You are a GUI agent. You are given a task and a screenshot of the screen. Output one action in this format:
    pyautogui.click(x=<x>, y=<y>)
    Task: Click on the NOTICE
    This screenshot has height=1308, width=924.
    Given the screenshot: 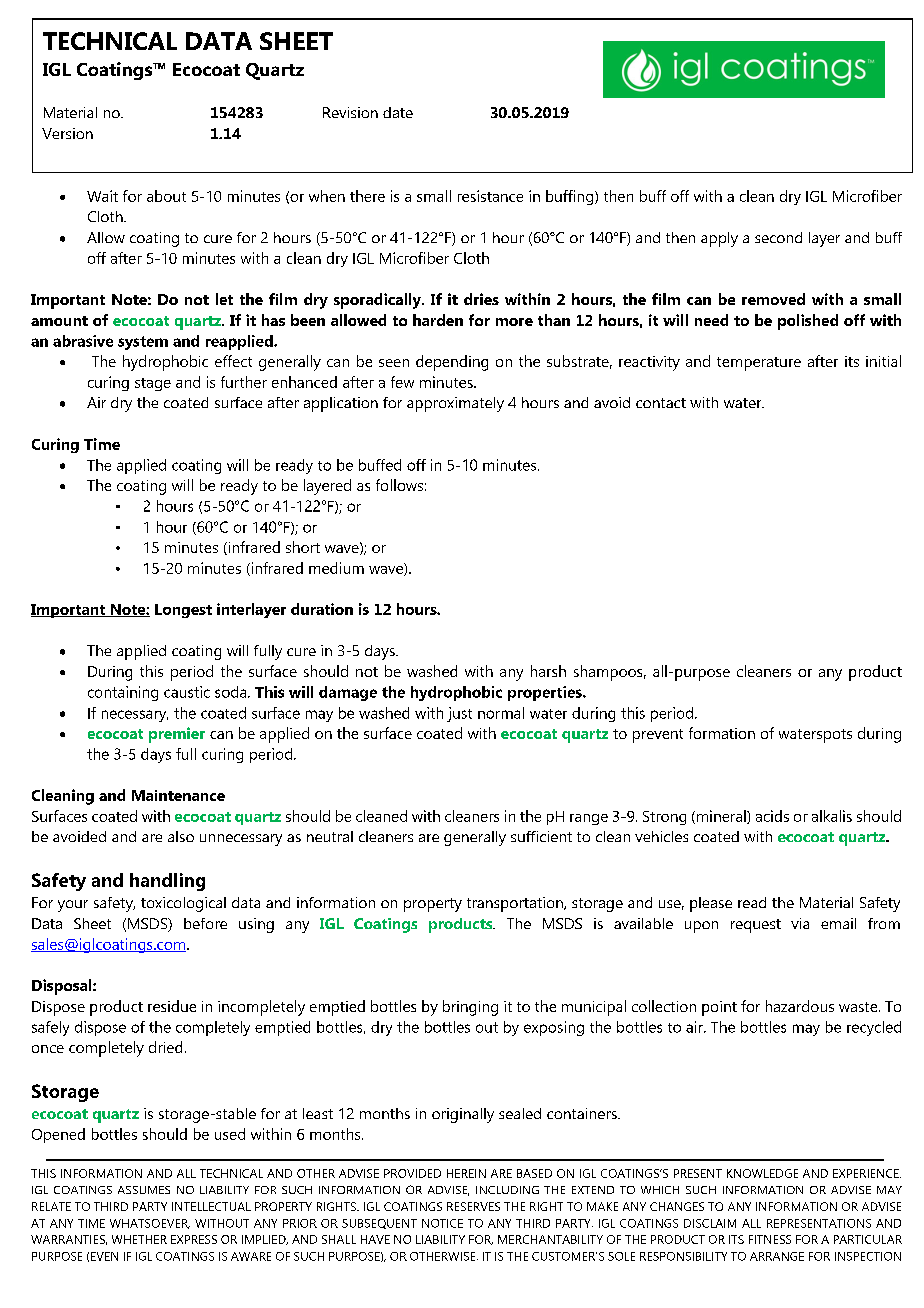 What is the action you would take?
    pyautogui.click(x=442, y=1223)
